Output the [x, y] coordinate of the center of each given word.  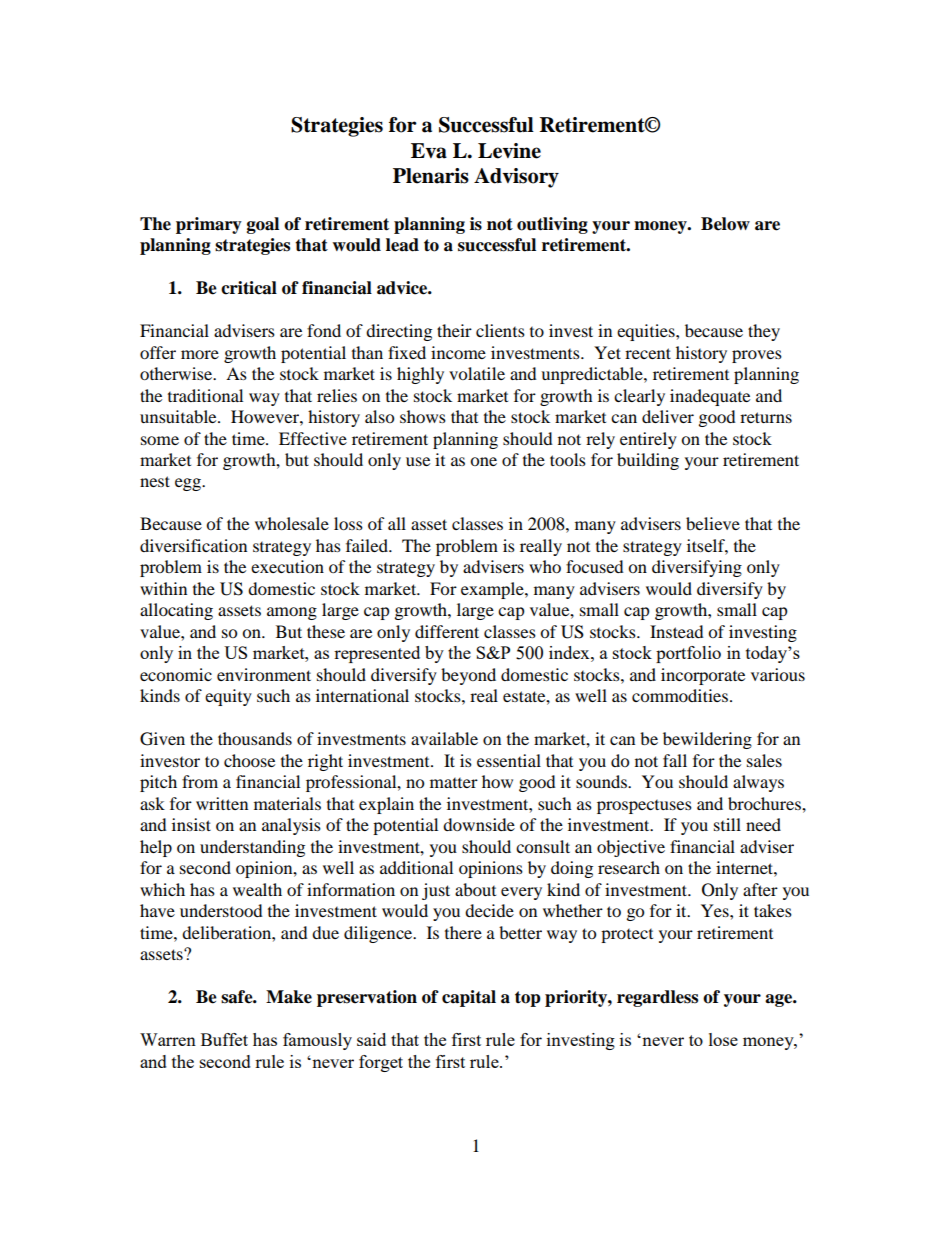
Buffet [224, 1039]
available [444, 738]
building [648, 461]
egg [189, 484]
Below [725, 224]
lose [723, 1039]
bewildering [707, 740]
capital [469, 998]
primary [209, 225]
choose [249, 760]
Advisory [516, 178]
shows [423, 416]
